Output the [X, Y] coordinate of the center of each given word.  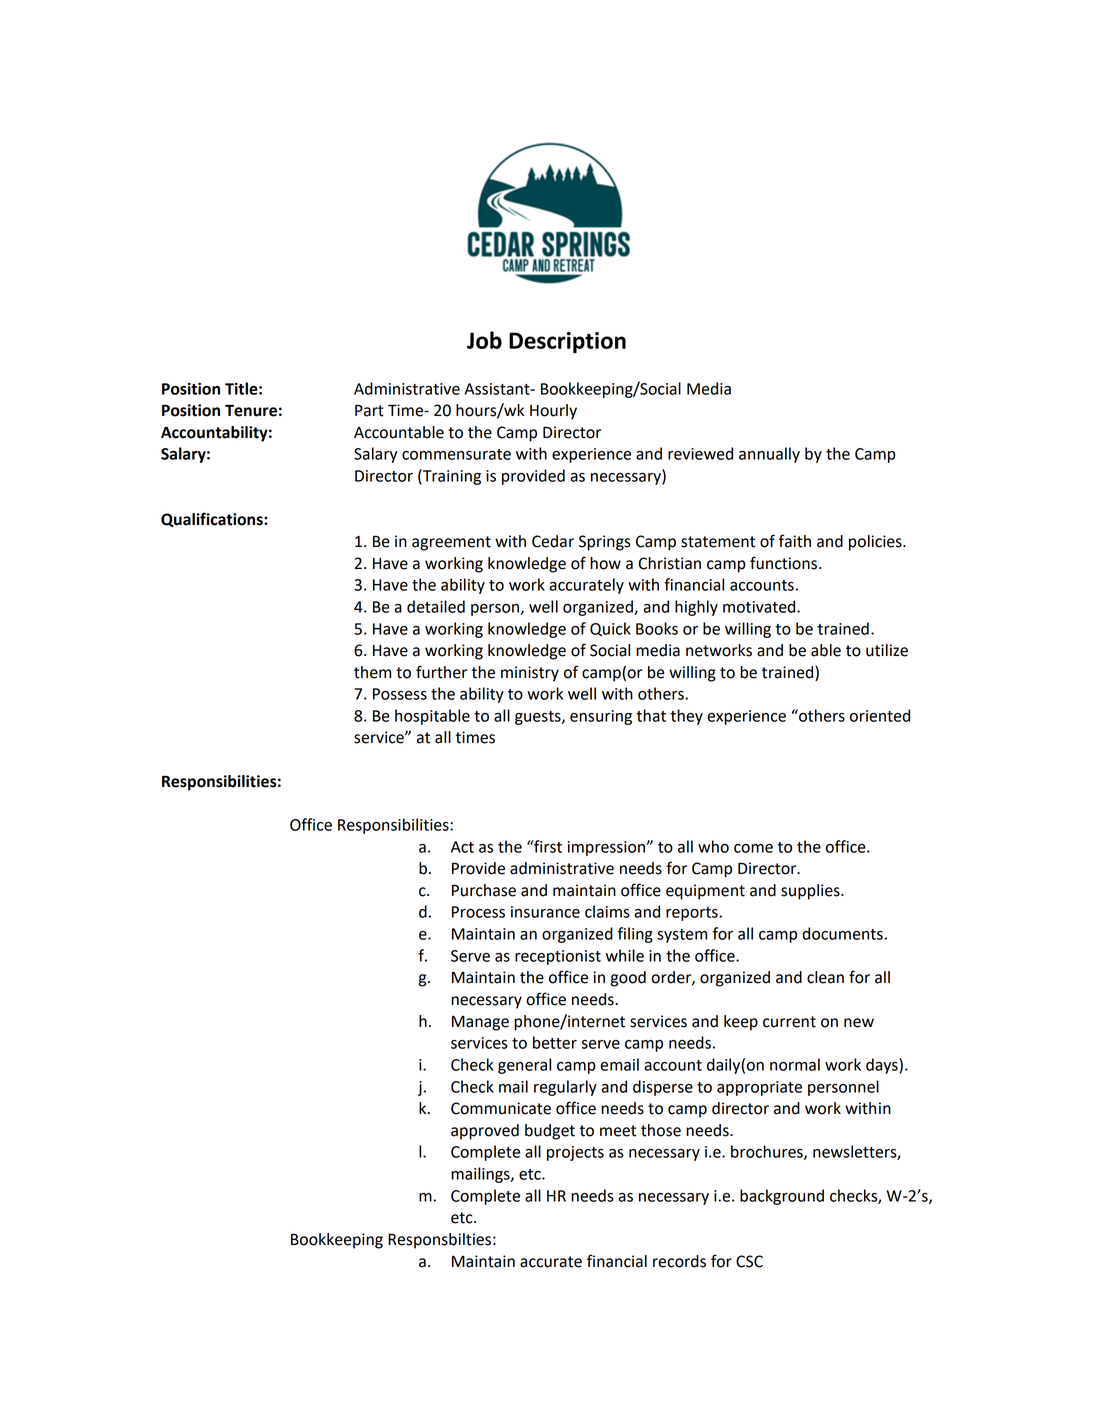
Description [567, 342]
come [753, 848]
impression [608, 848]
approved [485, 1132]
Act [462, 847]
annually [769, 455]
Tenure [251, 411]
